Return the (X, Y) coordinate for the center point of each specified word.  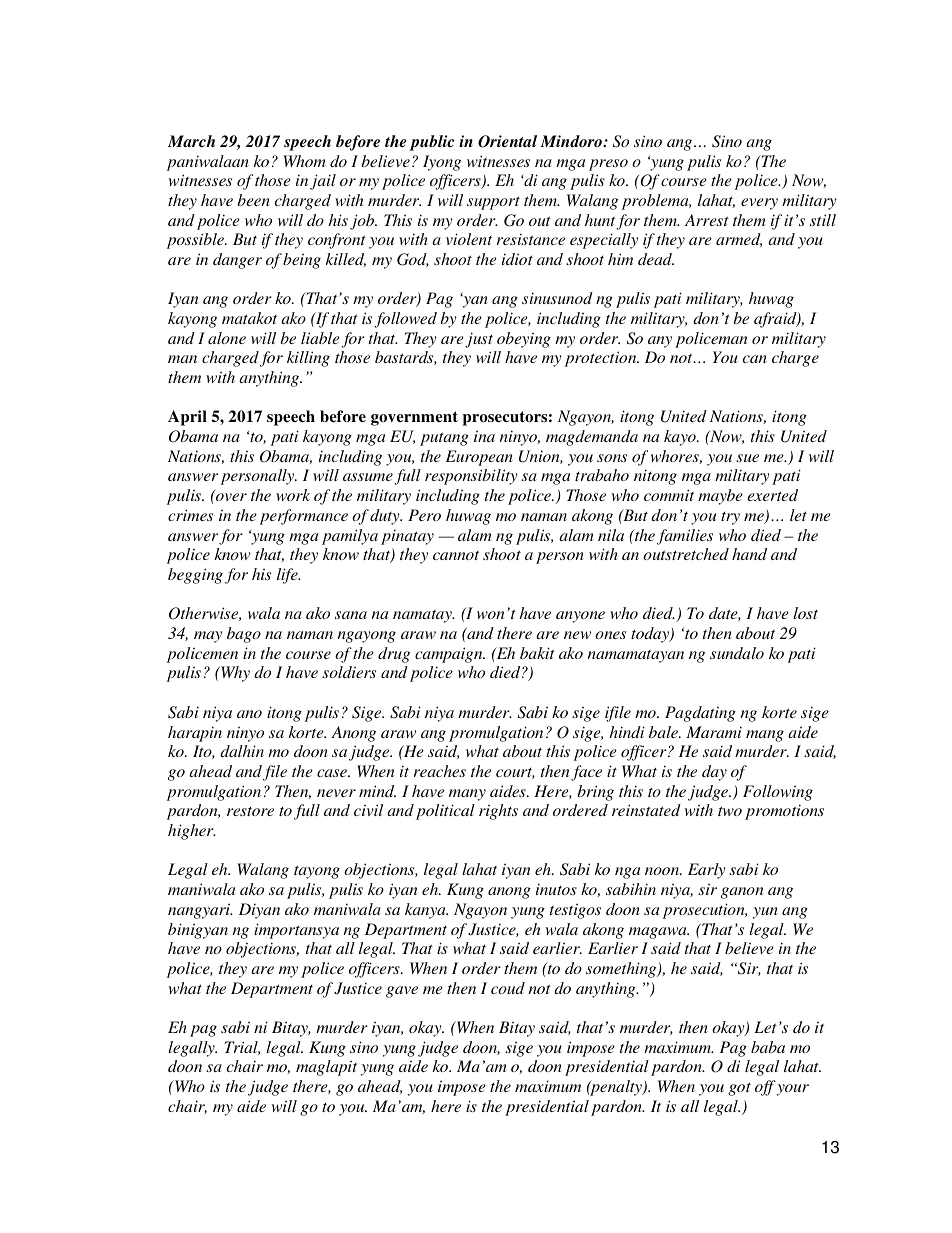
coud (508, 988)
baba (768, 1047)
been (254, 200)
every (759, 204)
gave (402, 992)
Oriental (507, 141)
